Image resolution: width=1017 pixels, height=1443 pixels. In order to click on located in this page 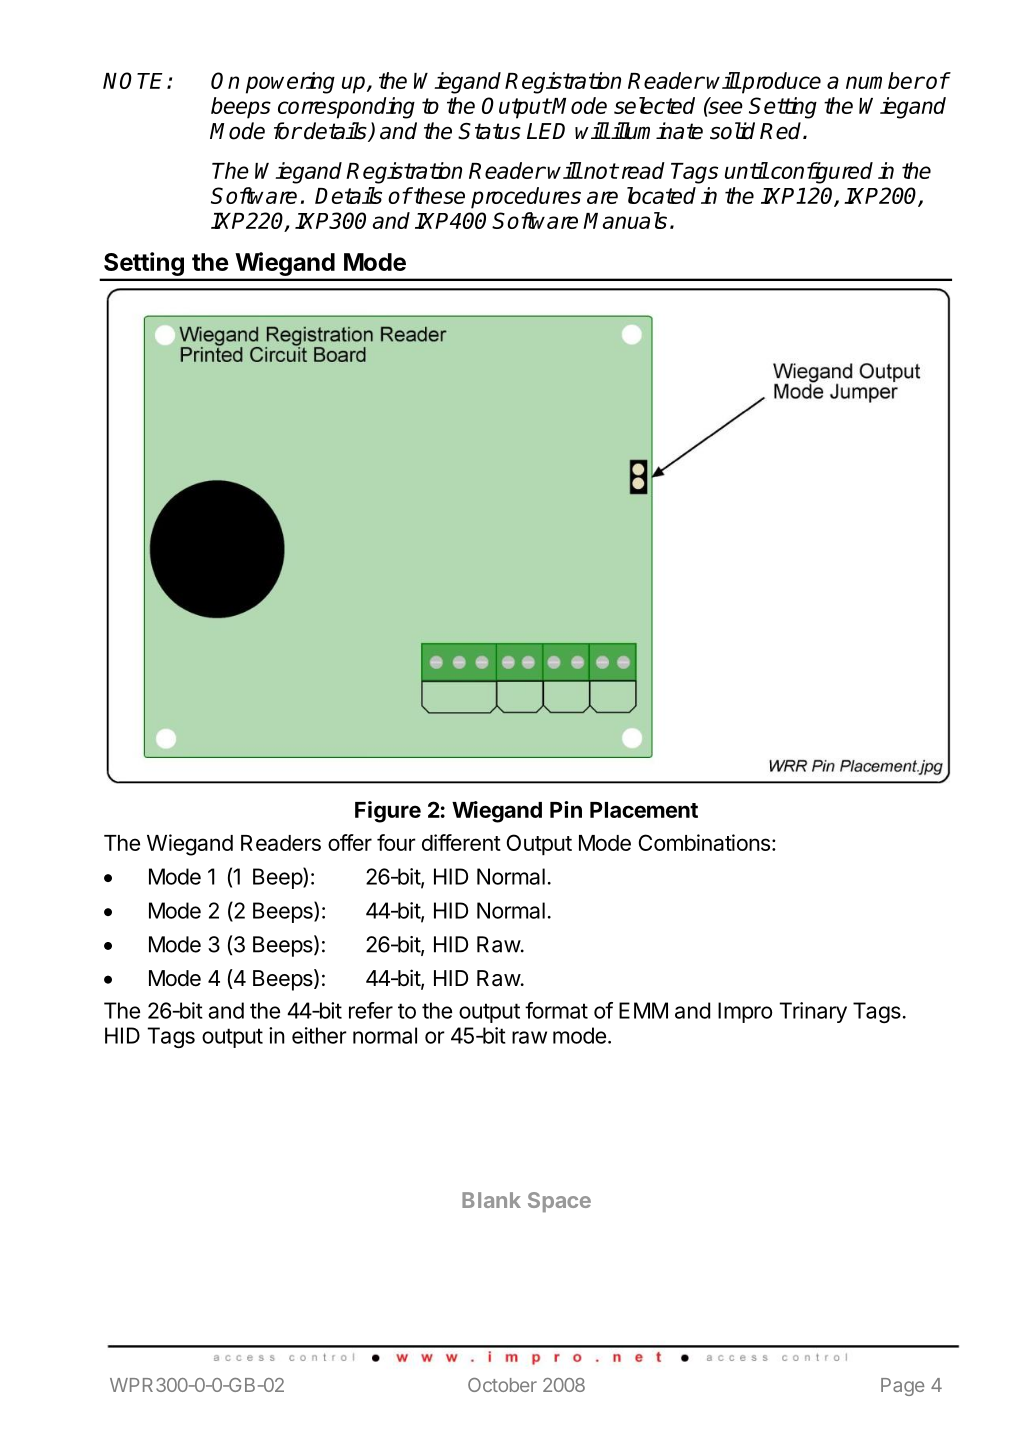, I will do `click(661, 195)`.
